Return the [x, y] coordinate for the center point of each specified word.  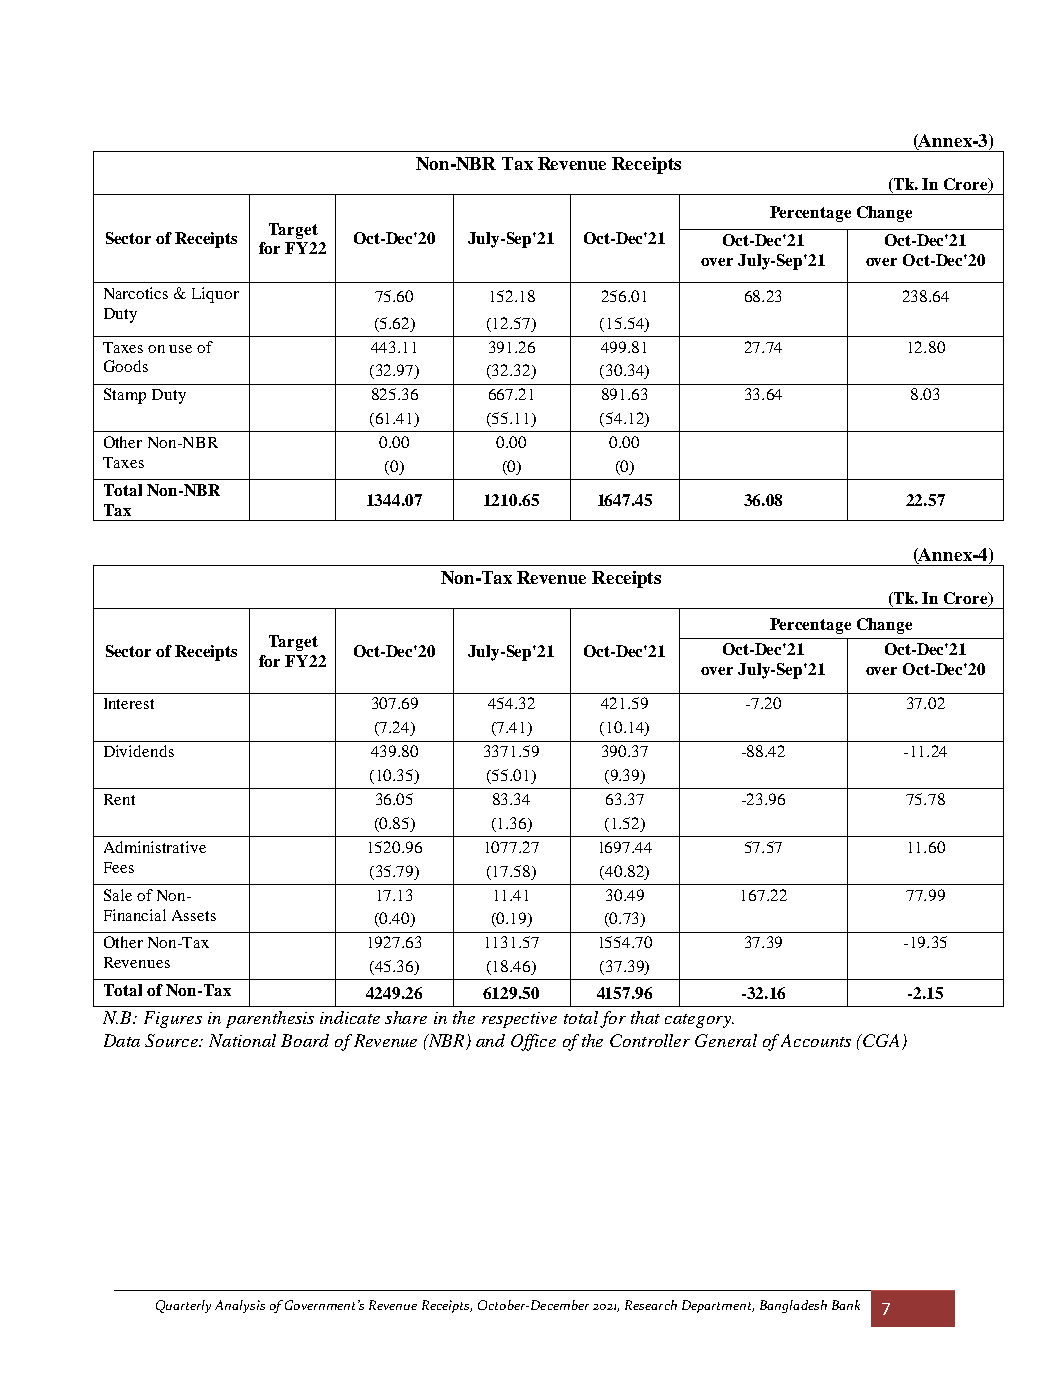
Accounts [816, 1040]
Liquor [215, 295]
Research [651, 1305]
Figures [173, 1019]
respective [519, 1020]
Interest [129, 703]
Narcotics [136, 293]
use [180, 349]
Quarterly [183, 1306]
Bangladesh [793, 1306]
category [699, 1021]
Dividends [139, 751]
